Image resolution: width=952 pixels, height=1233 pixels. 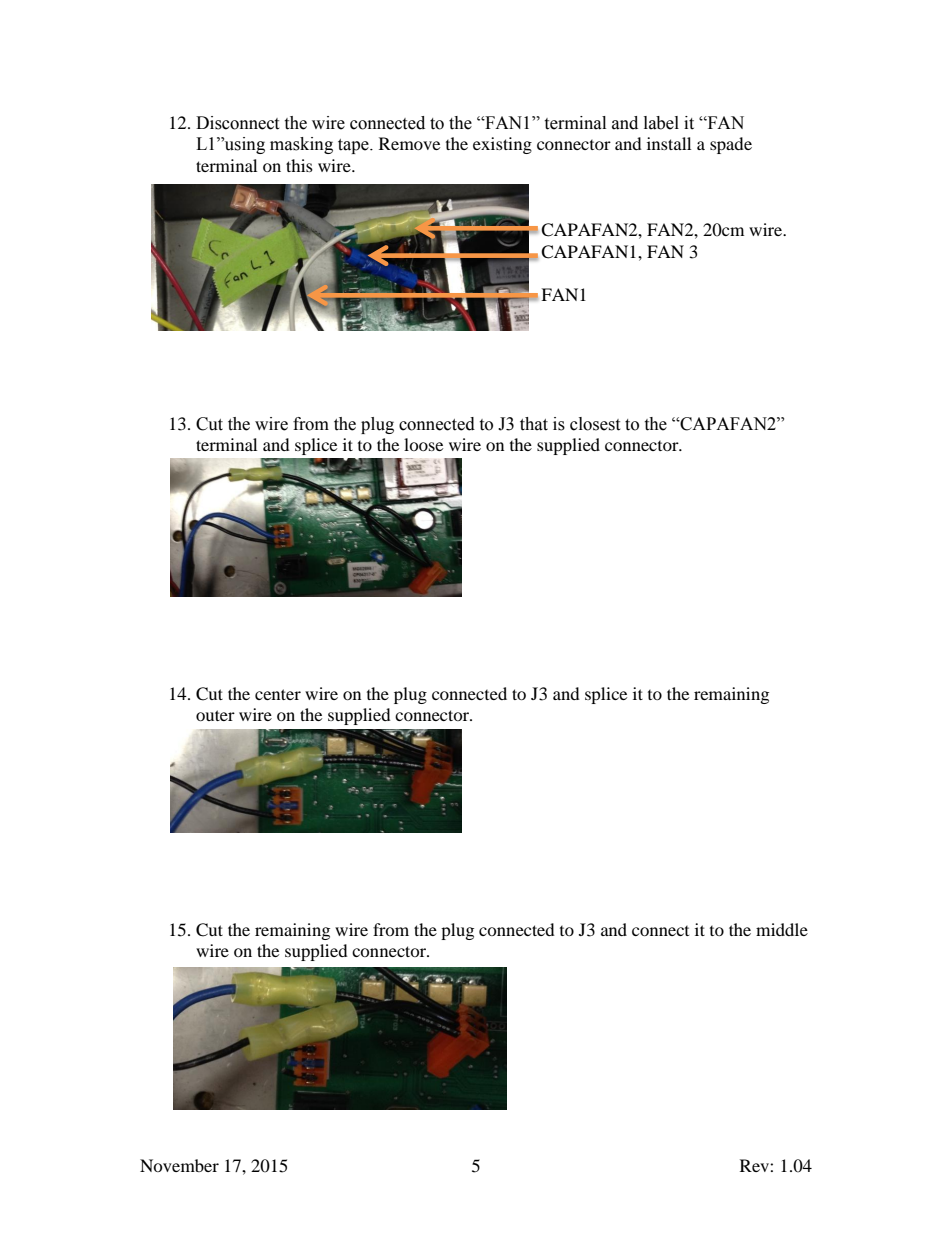 I want to click on loose, so click(x=423, y=444).
